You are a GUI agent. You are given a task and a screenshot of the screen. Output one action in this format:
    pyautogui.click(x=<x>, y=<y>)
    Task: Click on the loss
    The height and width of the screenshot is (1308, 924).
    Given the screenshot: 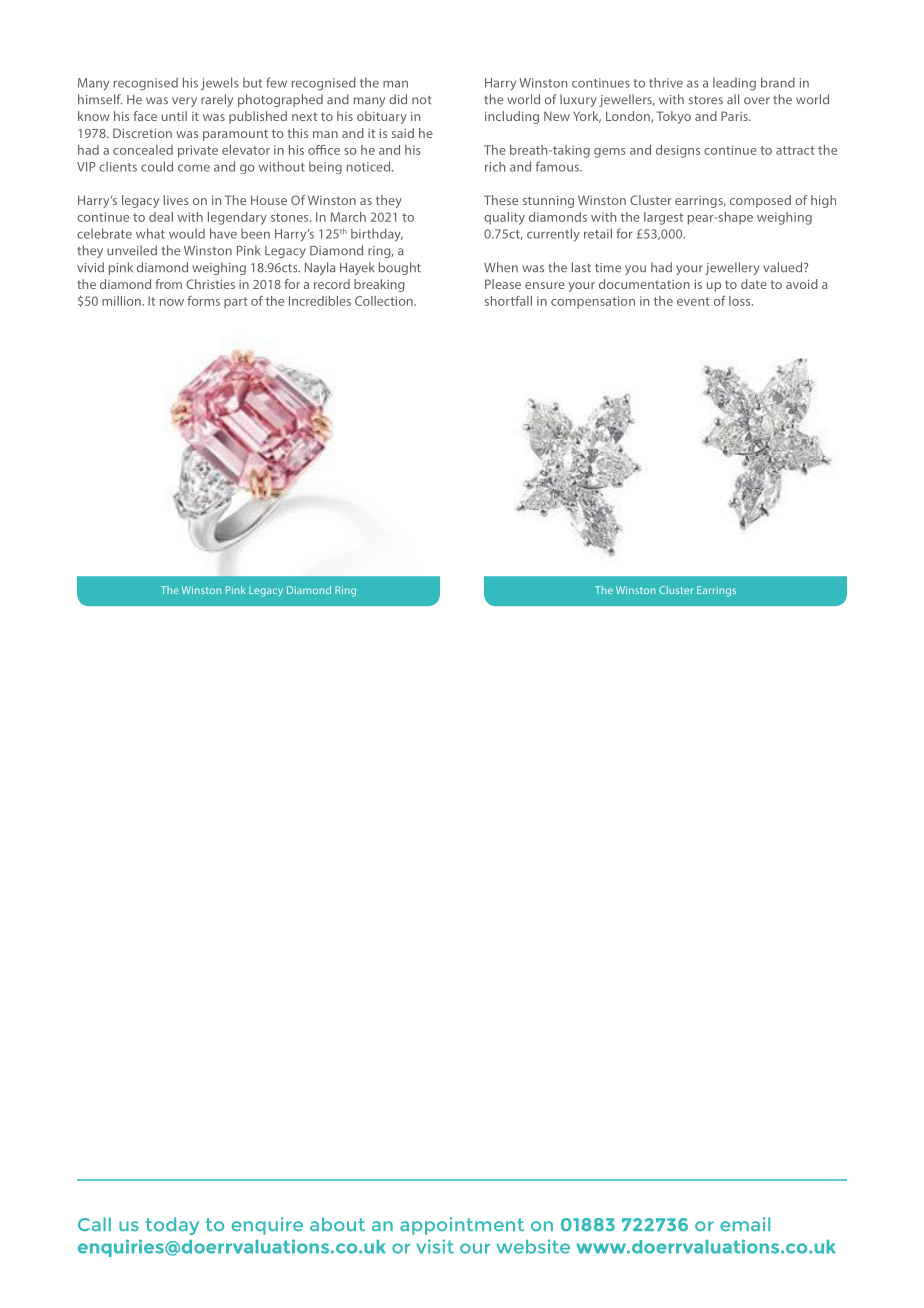 What is the action you would take?
    pyautogui.click(x=741, y=301)
